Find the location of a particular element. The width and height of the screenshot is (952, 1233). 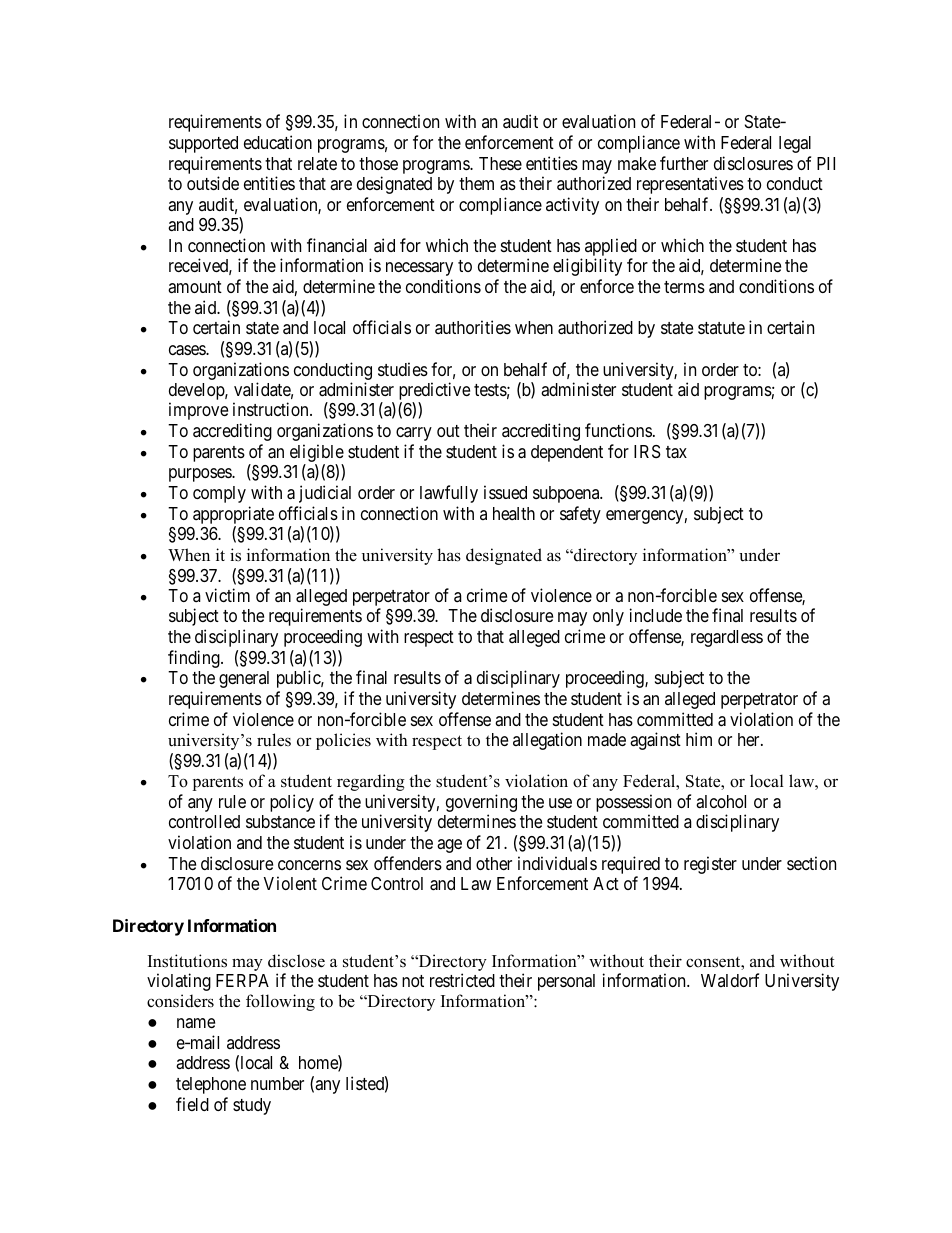

policy is located at coordinates (292, 803).
